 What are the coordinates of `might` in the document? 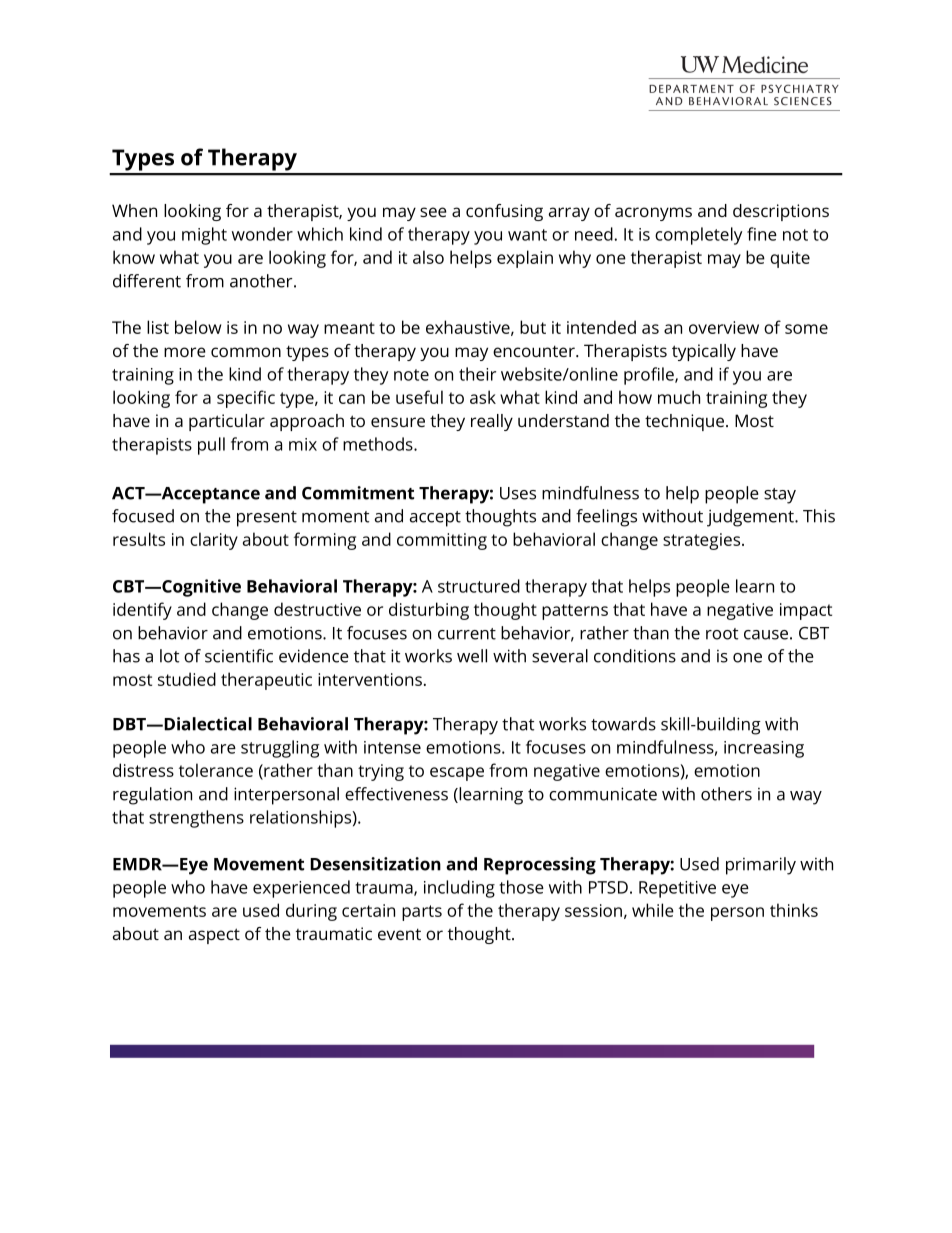 It's located at (204, 236).
